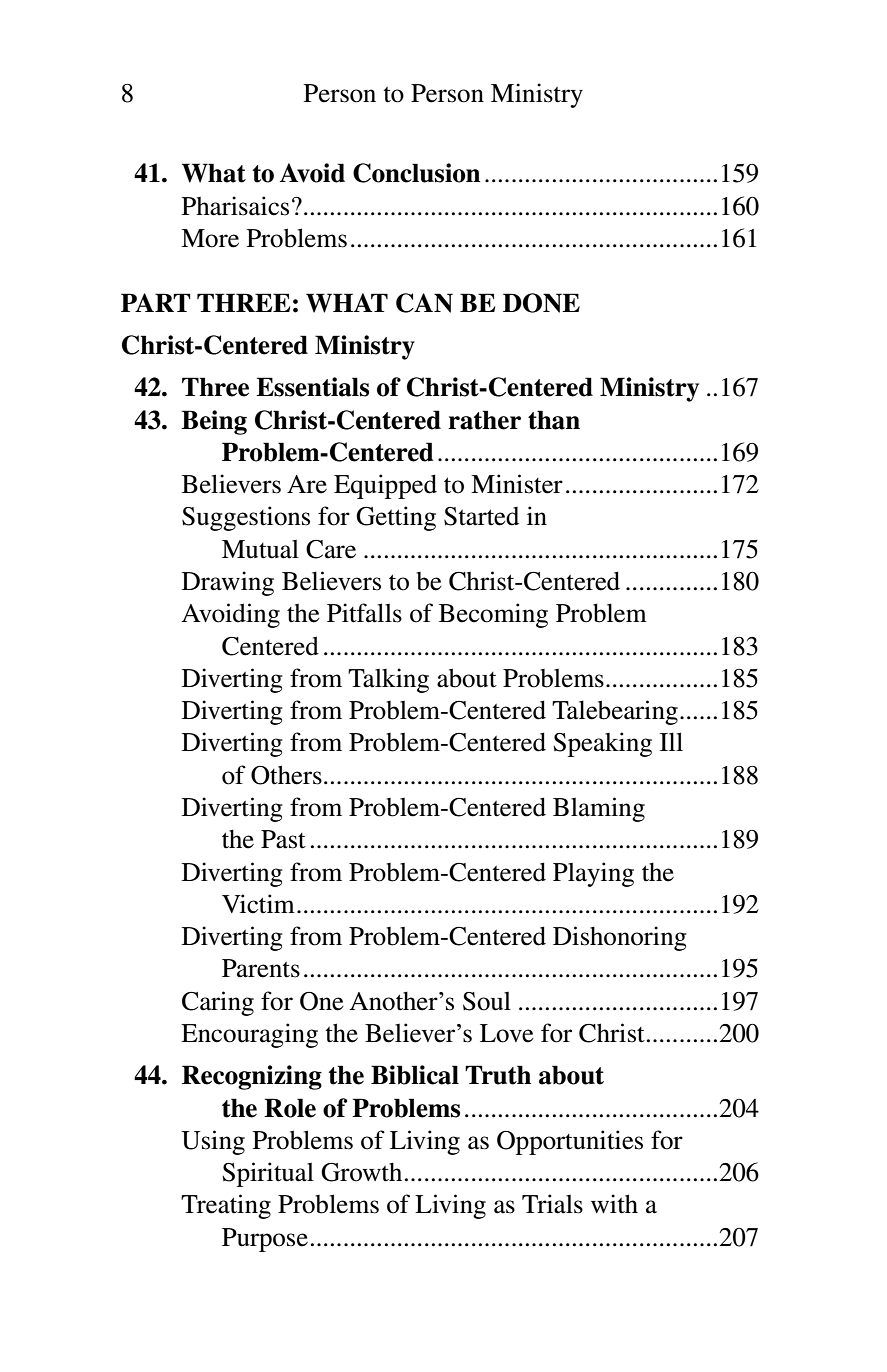 The height and width of the document is (1372, 887). What do you see at coordinates (210, 238) in the document?
I see `More` at bounding box center [210, 238].
